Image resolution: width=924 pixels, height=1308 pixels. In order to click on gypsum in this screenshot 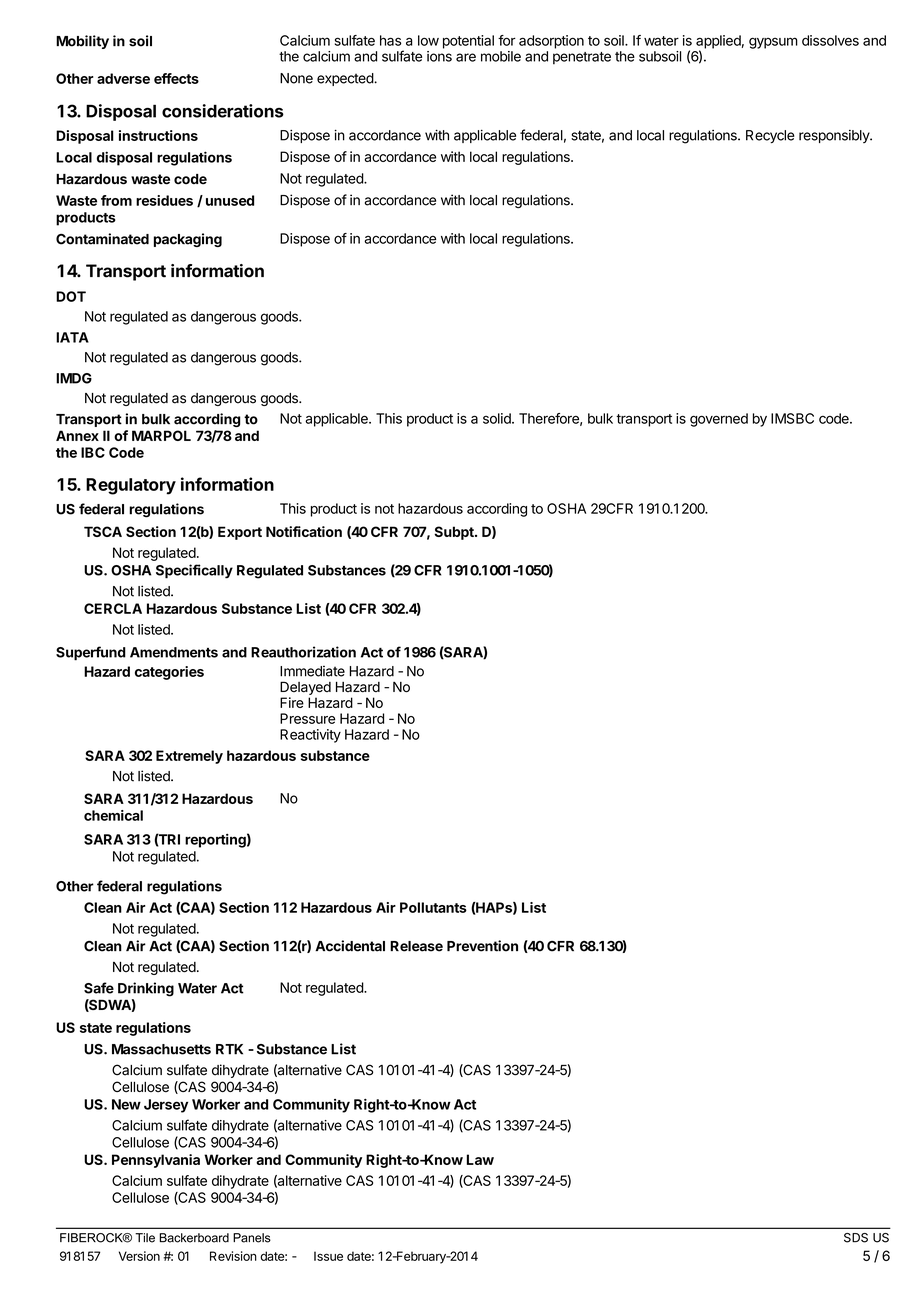, I will do `click(773, 43)`.
